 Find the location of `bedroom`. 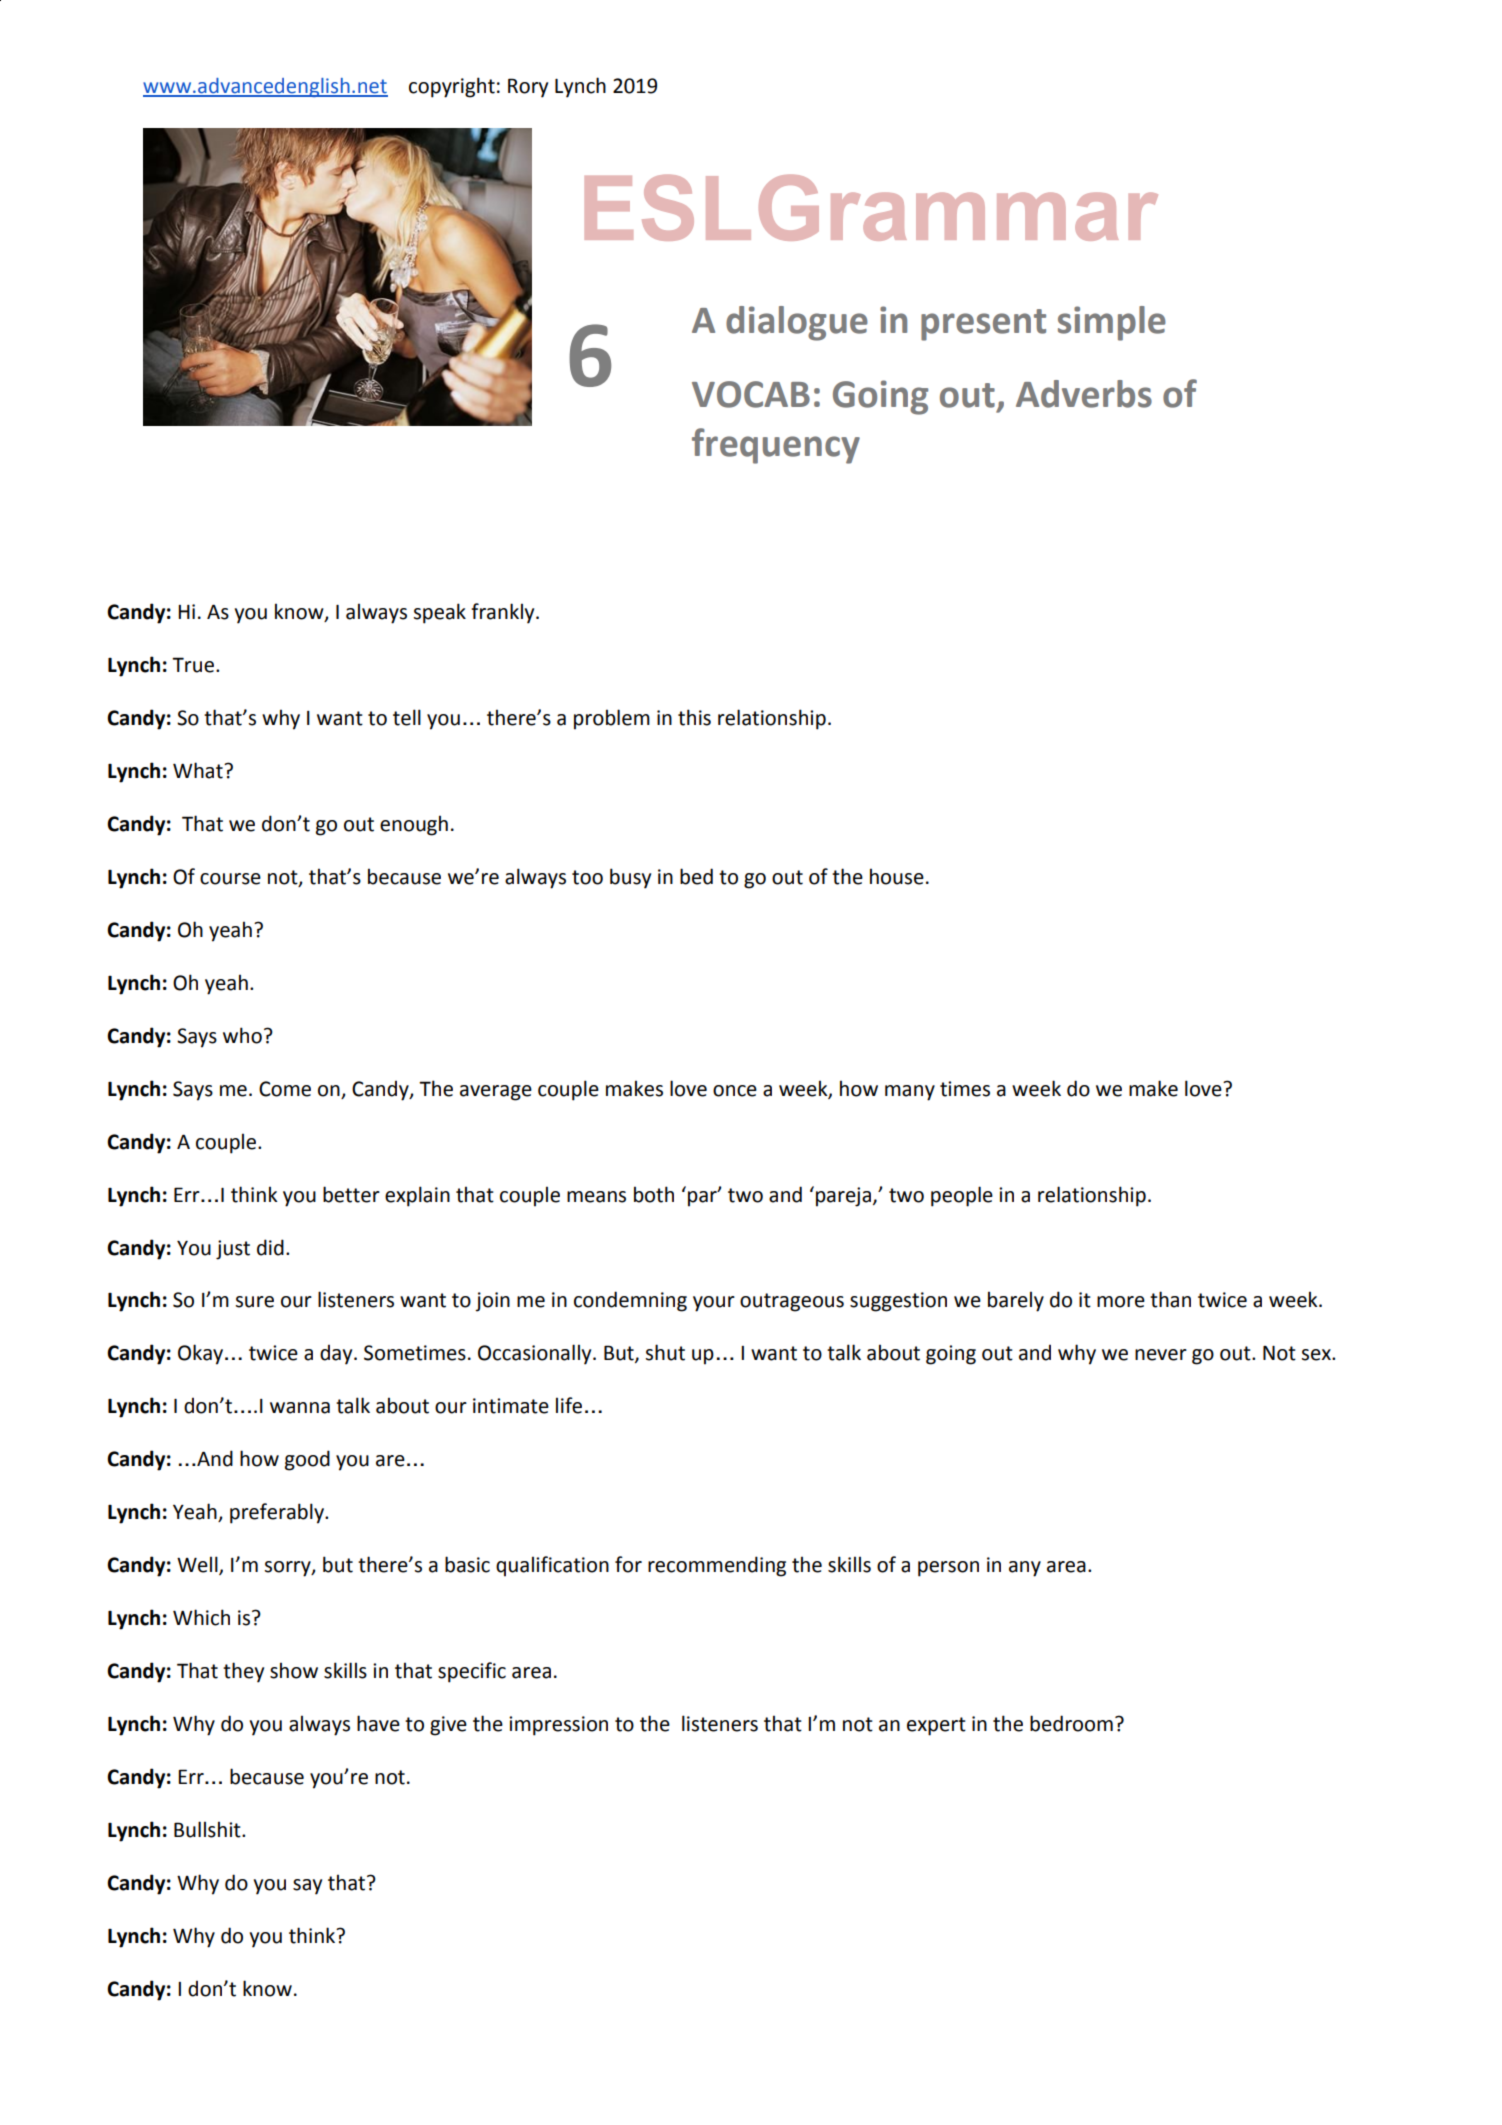

bedroom is located at coordinates (1071, 1723).
